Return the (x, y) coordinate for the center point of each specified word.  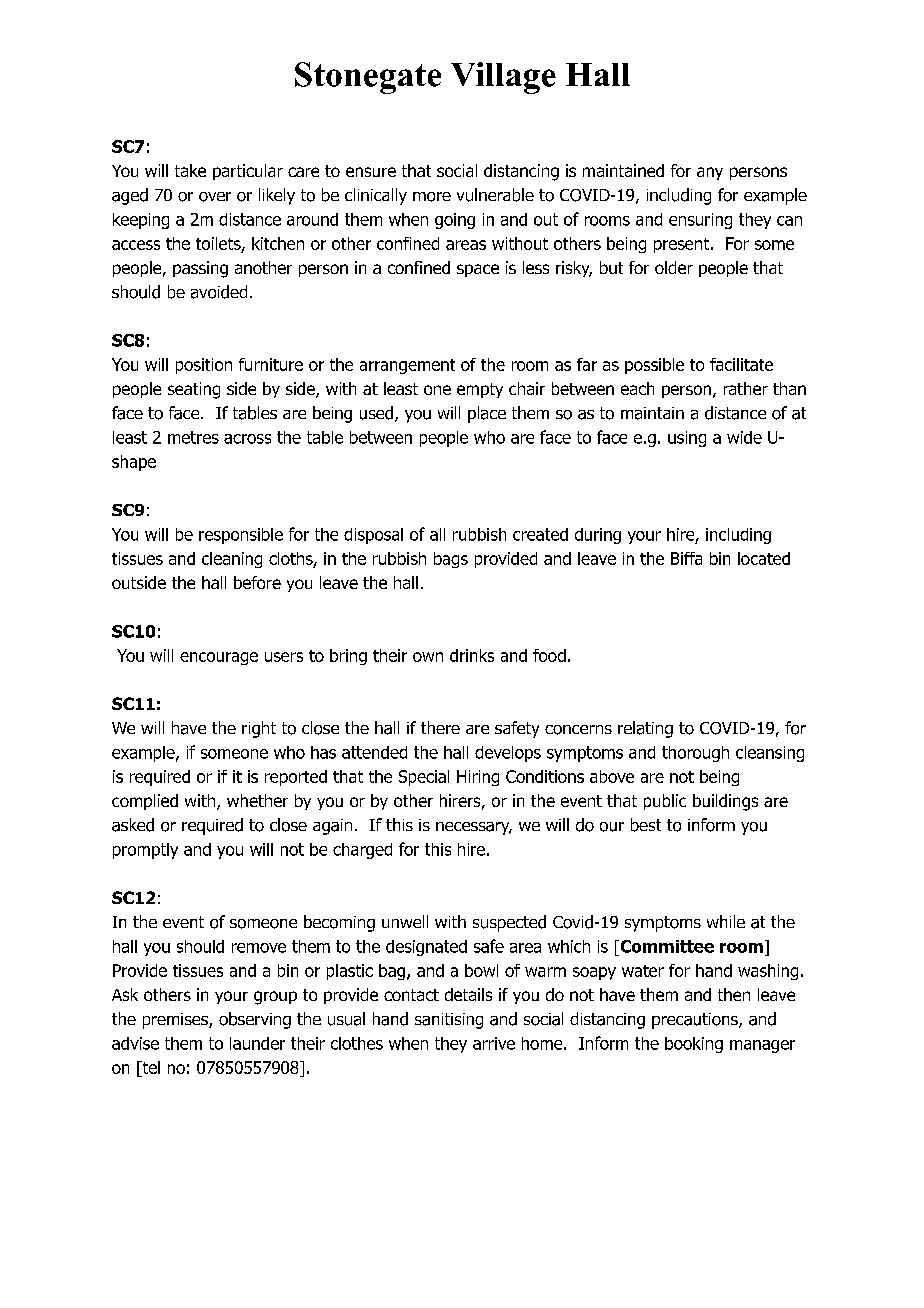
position (204, 366)
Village (503, 78)
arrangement (407, 366)
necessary (474, 828)
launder (257, 1043)
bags (451, 560)
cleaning (232, 560)
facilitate (741, 364)
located (764, 558)
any (710, 173)
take (190, 170)
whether (257, 800)
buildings (725, 802)
